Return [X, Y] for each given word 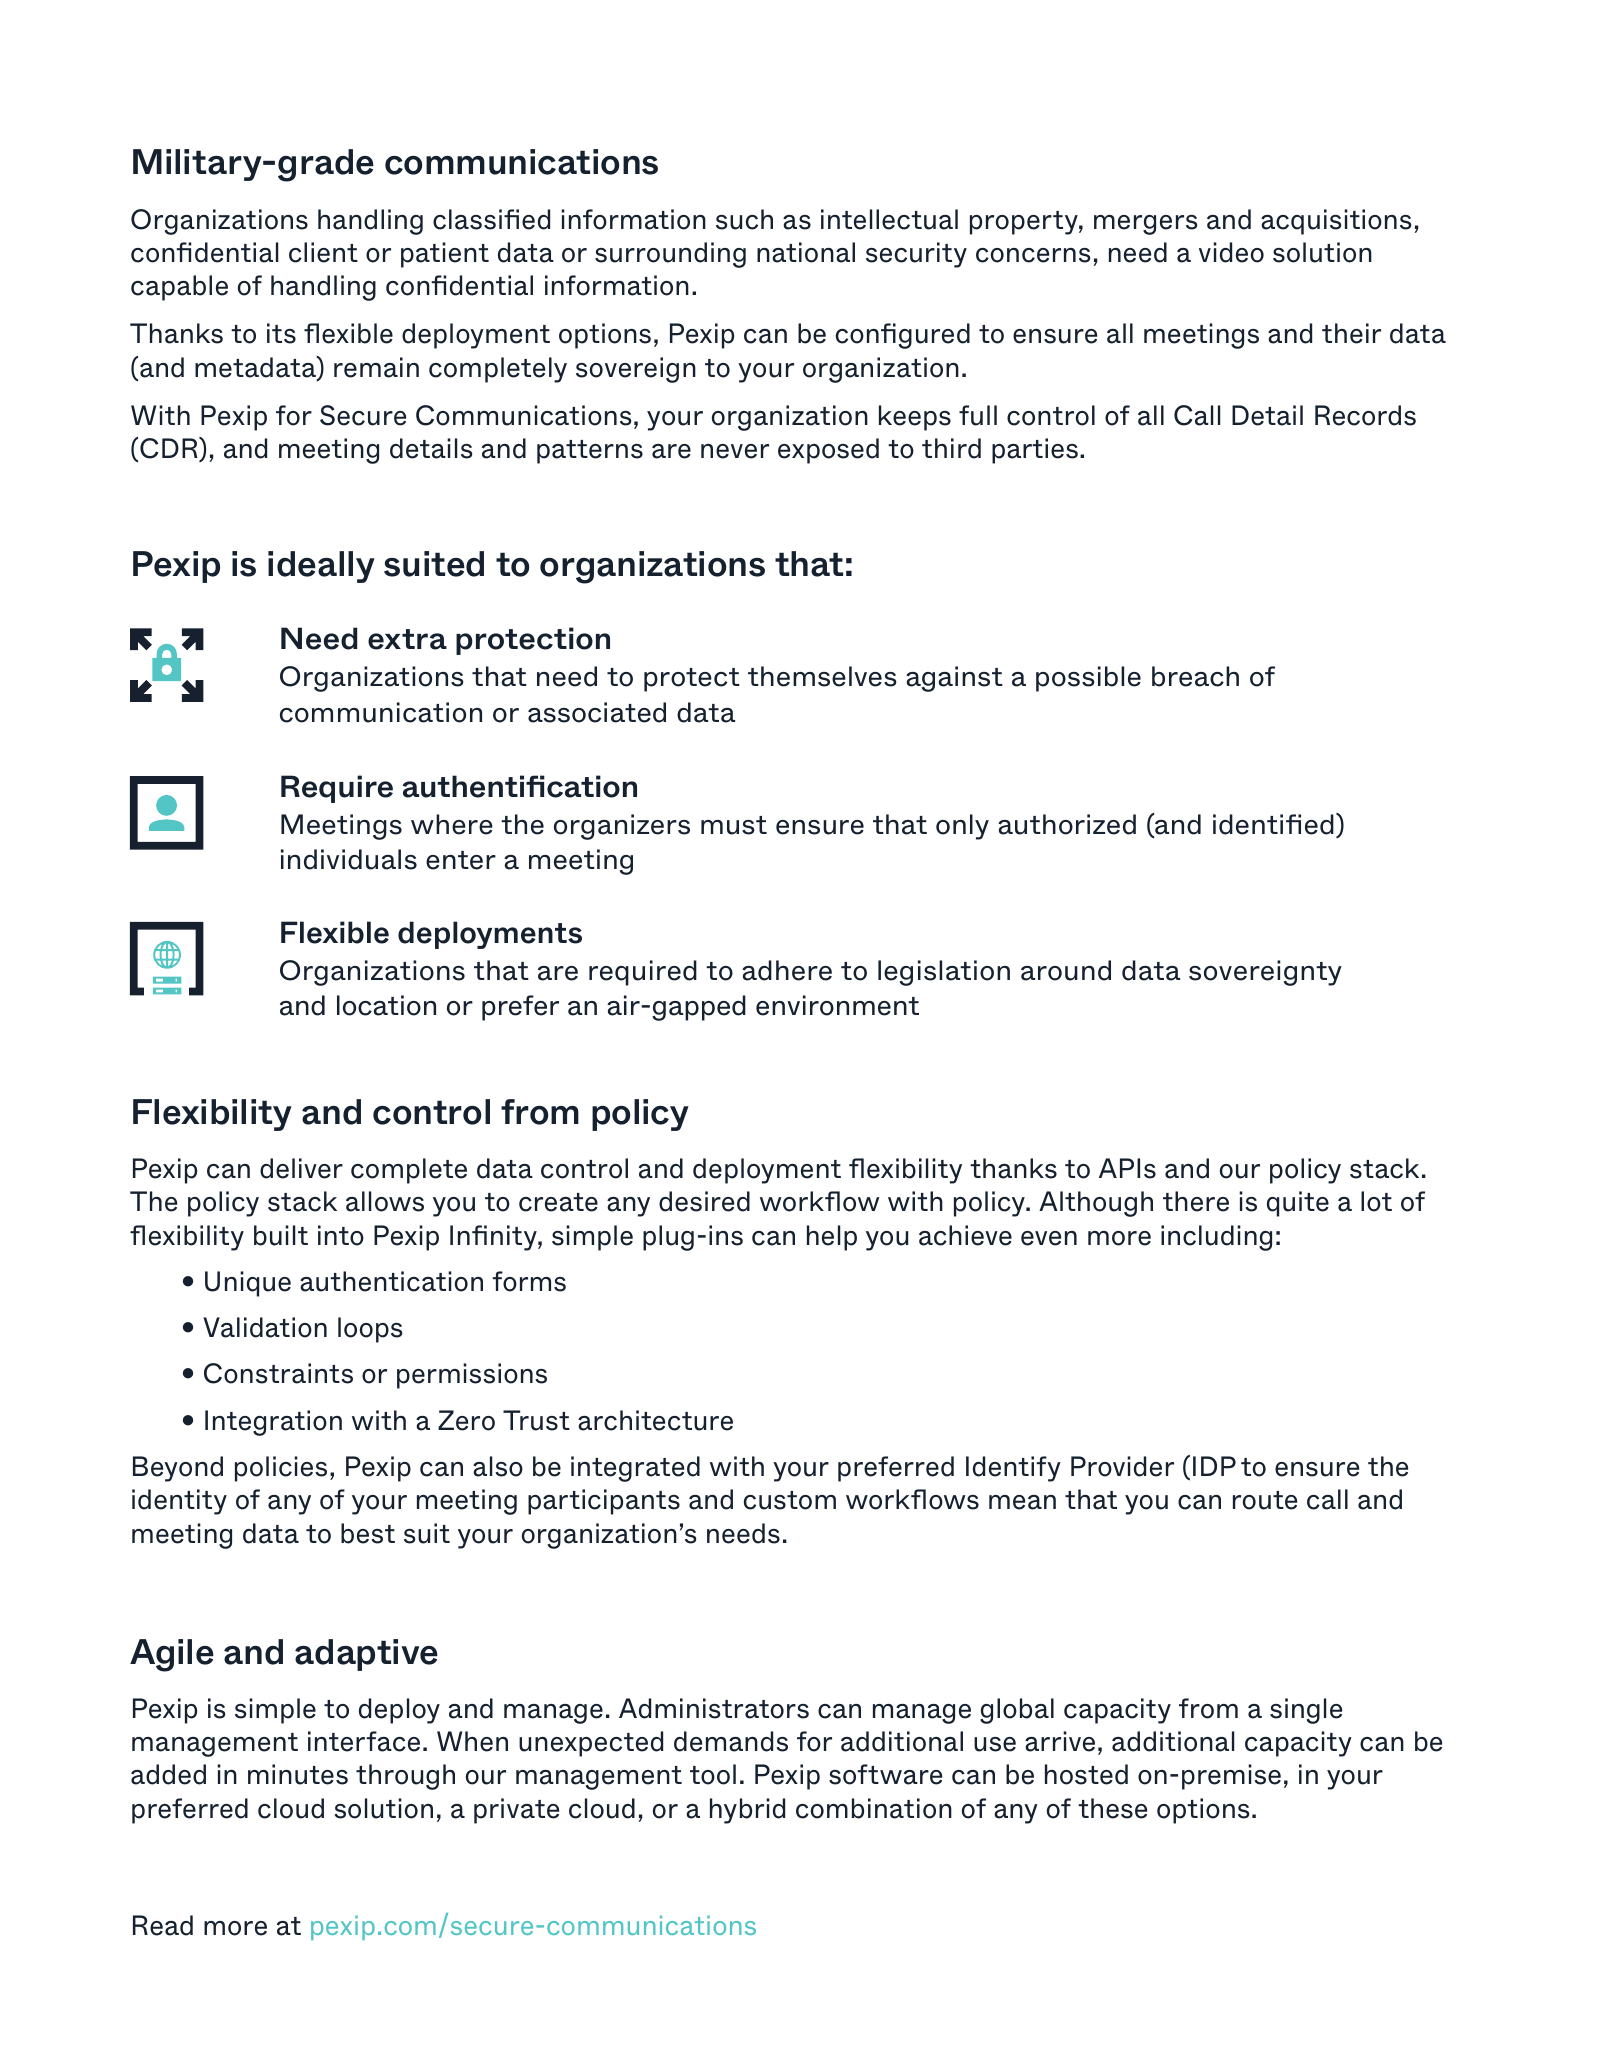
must [734, 825]
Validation [265, 1327]
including [1216, 1238]
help [832, 1238]
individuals [349, 859]
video [1231, 252]
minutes [298, 1774]
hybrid [747, 1811]
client [323, 252]
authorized [1067, 824]
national [806, 252]
